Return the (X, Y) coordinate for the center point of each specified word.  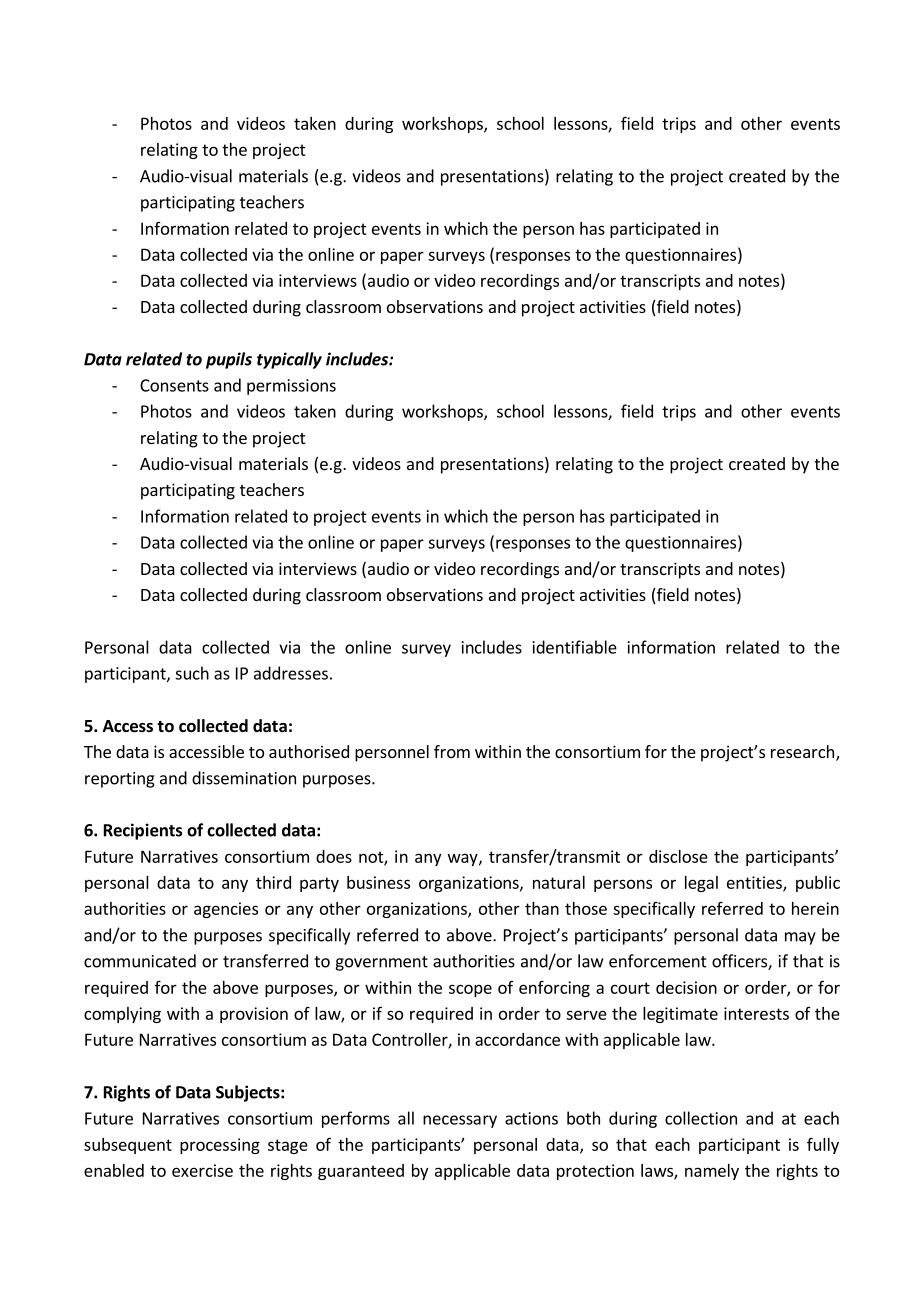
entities (755, 883)
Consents (174, 385)
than (542, 908)
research (802, 751)
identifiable (575, 647)
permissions (291, 387)
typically (289, 360)
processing (220, 1146)
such (192, 673)
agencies (226, 910)
